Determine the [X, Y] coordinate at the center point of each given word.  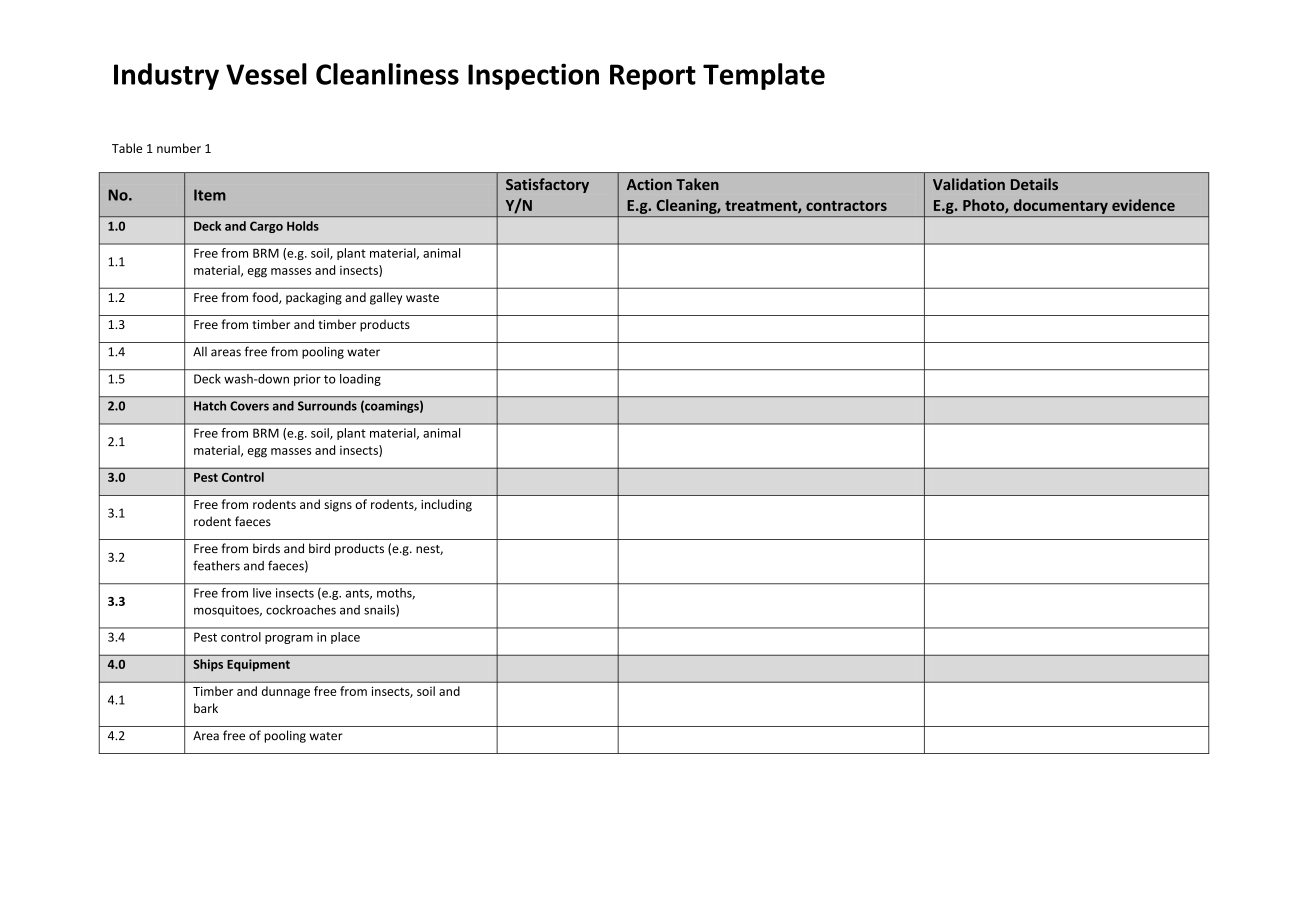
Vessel [266, 74]
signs [338, 506]
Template [764, 76]
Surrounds [327, 406]
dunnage [286, 692]
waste [422, 298]
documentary [1061, 206]
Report [653, 77]
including [446, 505]
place [345, 638]
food [266, 298]
